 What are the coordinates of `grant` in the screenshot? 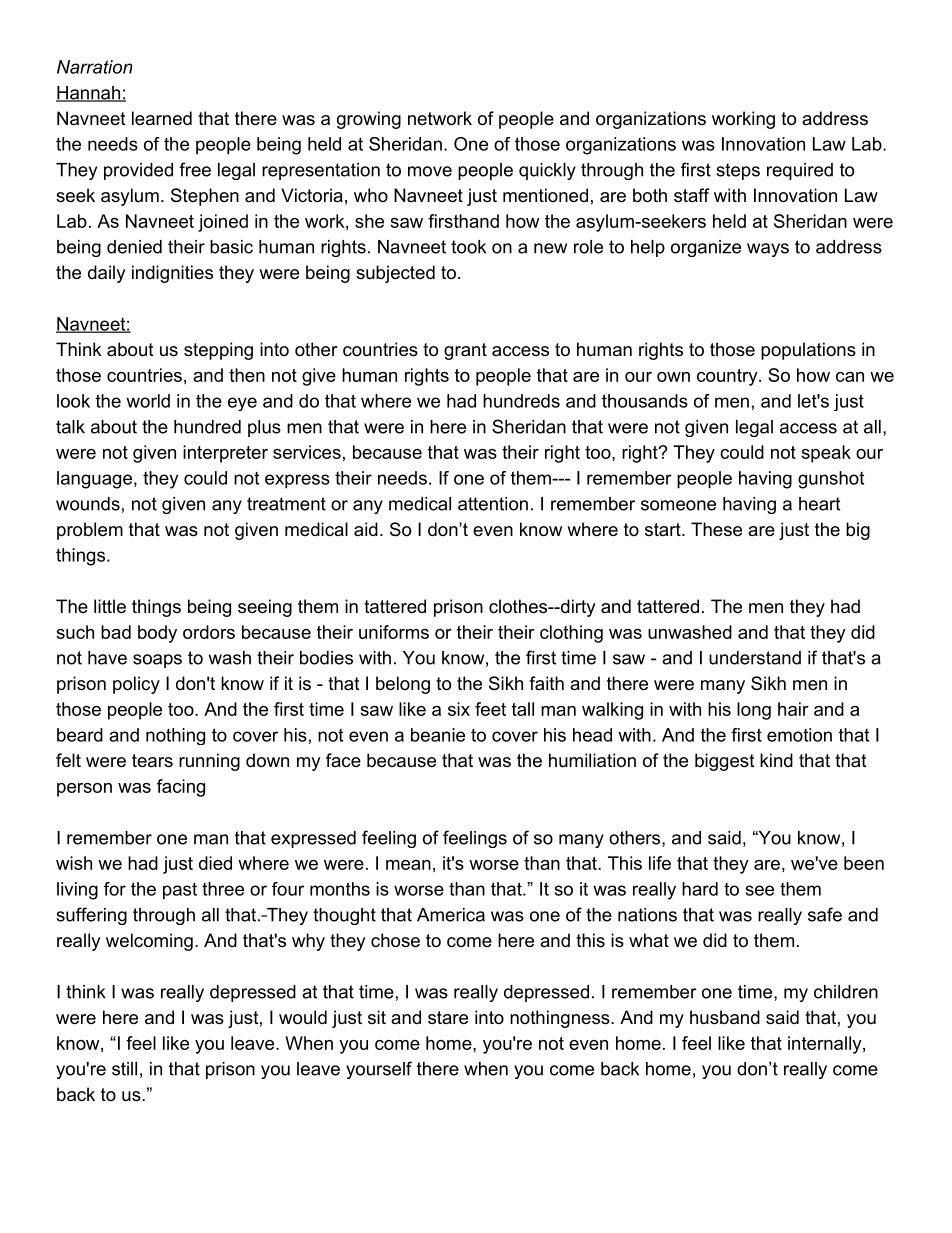 It's located at (465, 351).
